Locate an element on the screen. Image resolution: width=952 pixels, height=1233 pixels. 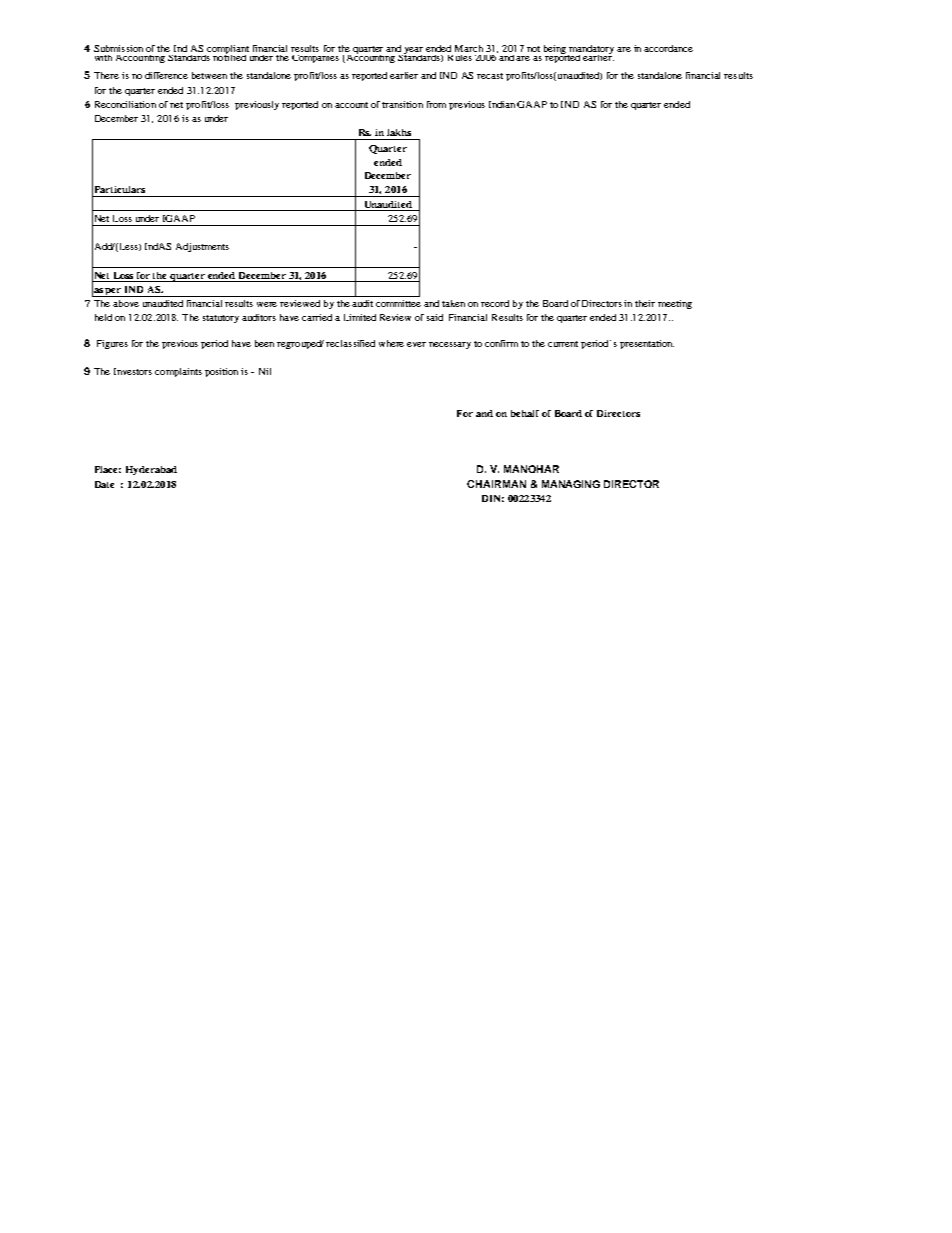
Hyderabad is located at coordinates (151, 470).
